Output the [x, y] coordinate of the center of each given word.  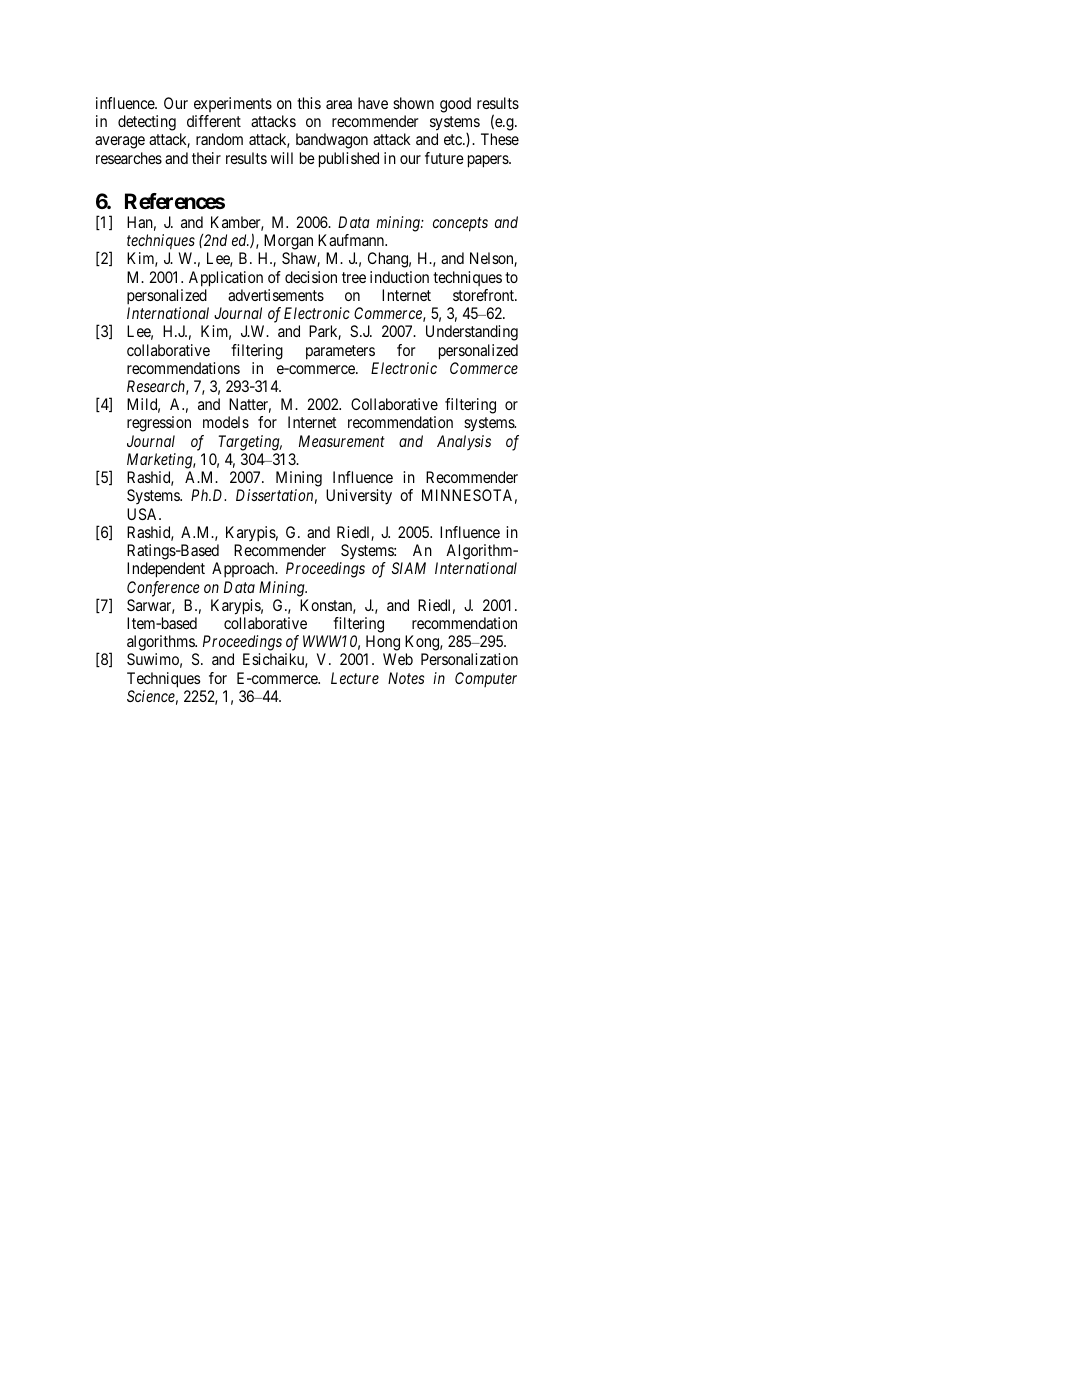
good [455, 105]
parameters [340, 352]
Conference [163, 589]
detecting [147, 123]
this [309, 103]
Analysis [464, 443]
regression [159, 424]
